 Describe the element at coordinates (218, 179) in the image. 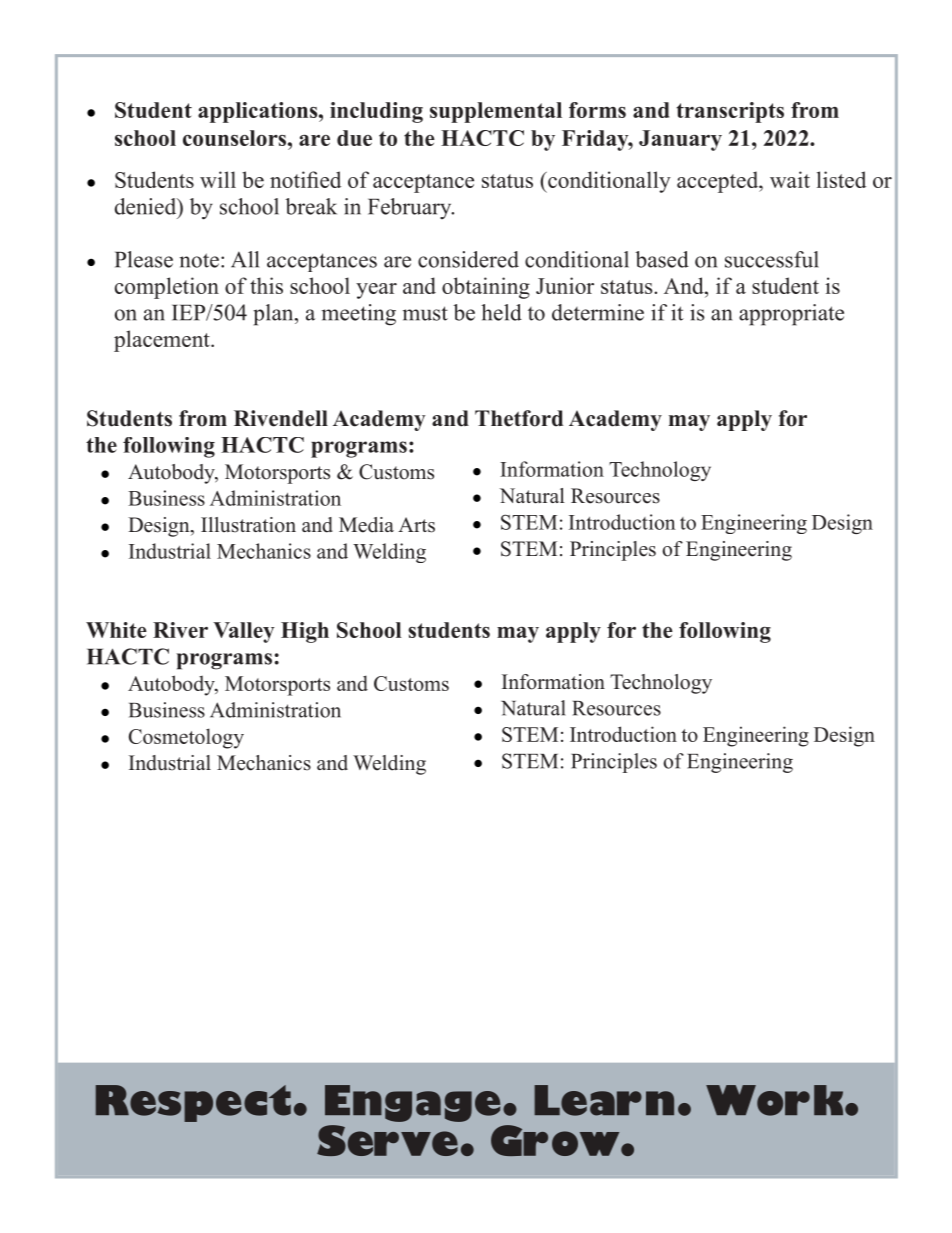

I see `will` at that location.
